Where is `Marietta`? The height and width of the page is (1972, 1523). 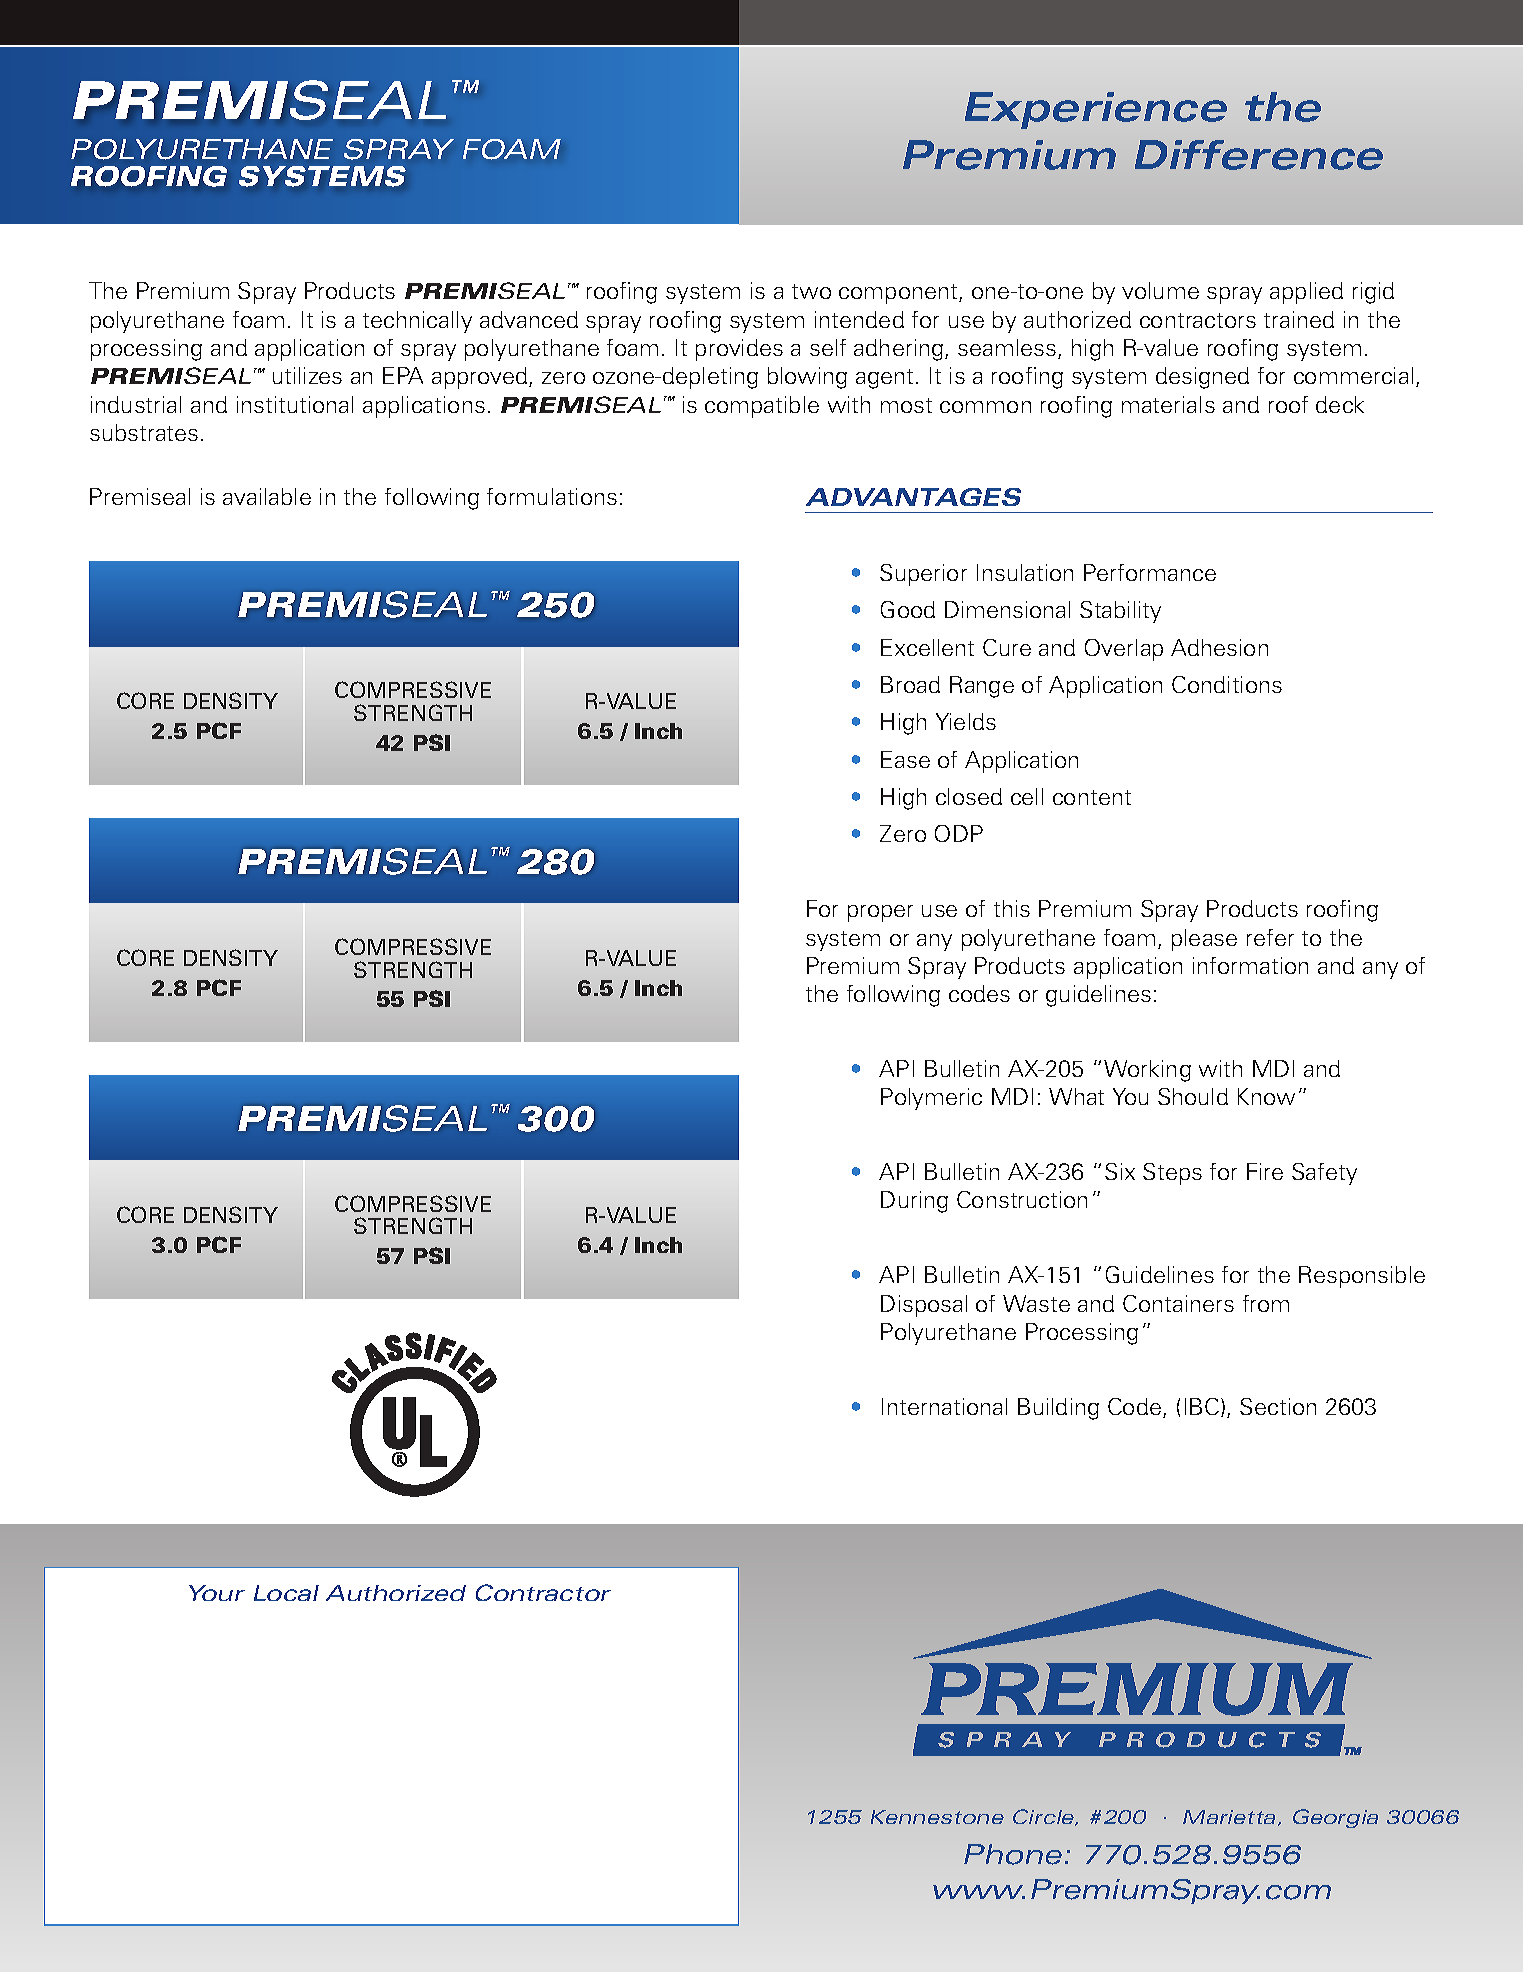
Marietta is located at coordinates (1231, 1818).
